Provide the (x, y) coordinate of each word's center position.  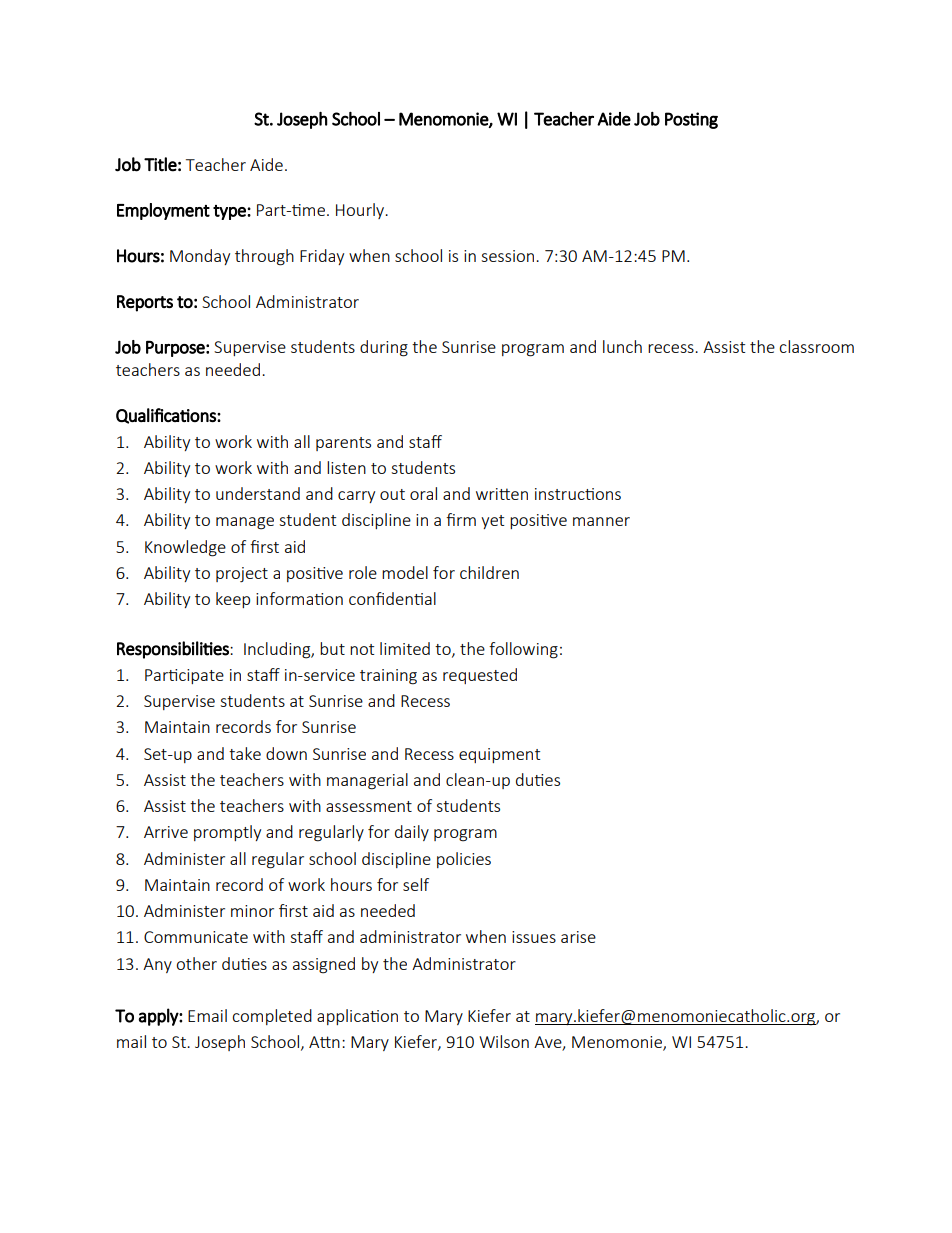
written (502, 494)
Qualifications (167, 416)
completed (272, 1017)
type (230, 212)
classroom (816, 346)
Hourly (361, 211)
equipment (499, 755)
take (245, 753)
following (523, 650)
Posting (691, 120)
